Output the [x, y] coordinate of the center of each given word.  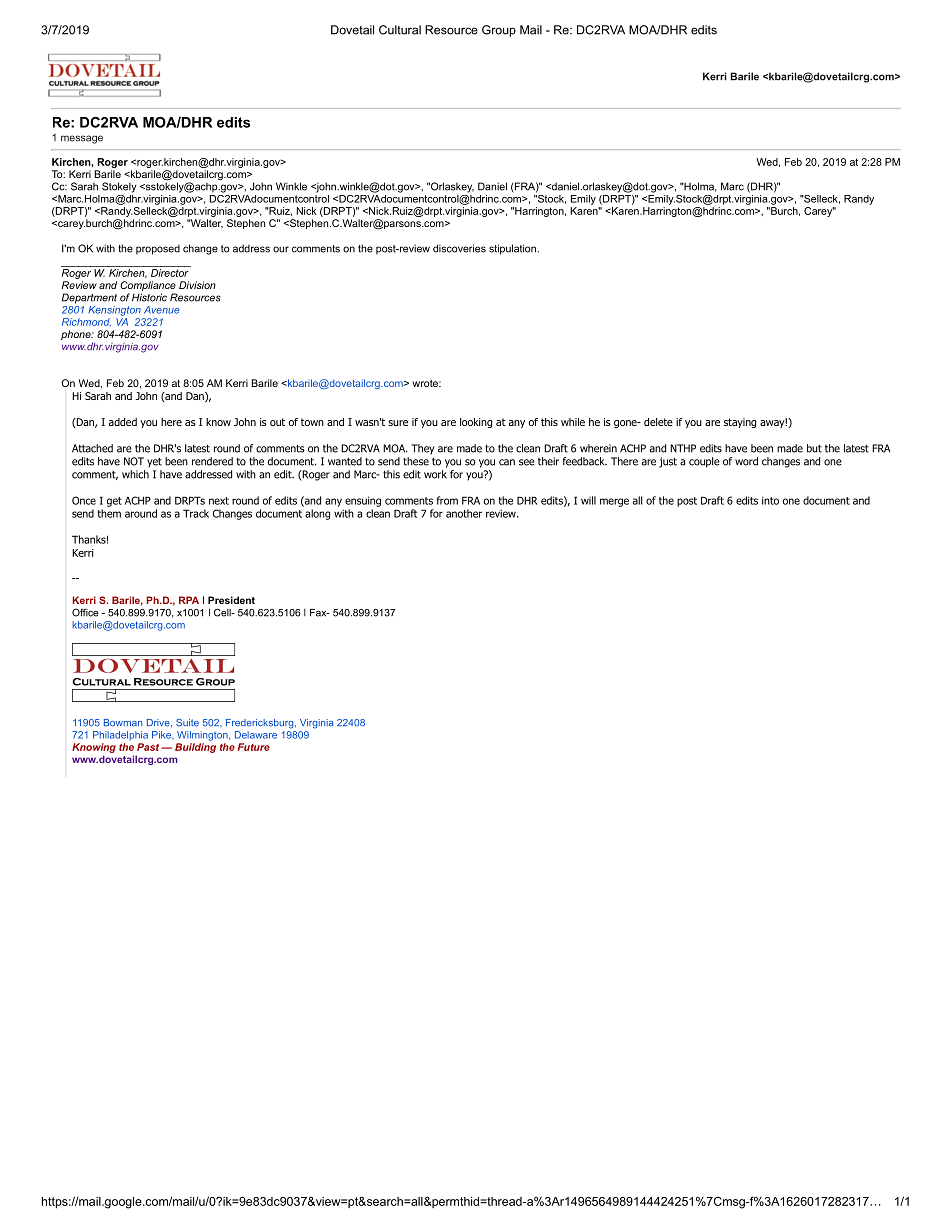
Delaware [256, 735]
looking [476, 423]
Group [499, 31]
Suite [187, 723]
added [123, 422]
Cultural [400, 30]
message [82, 139]
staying [740, 423]
